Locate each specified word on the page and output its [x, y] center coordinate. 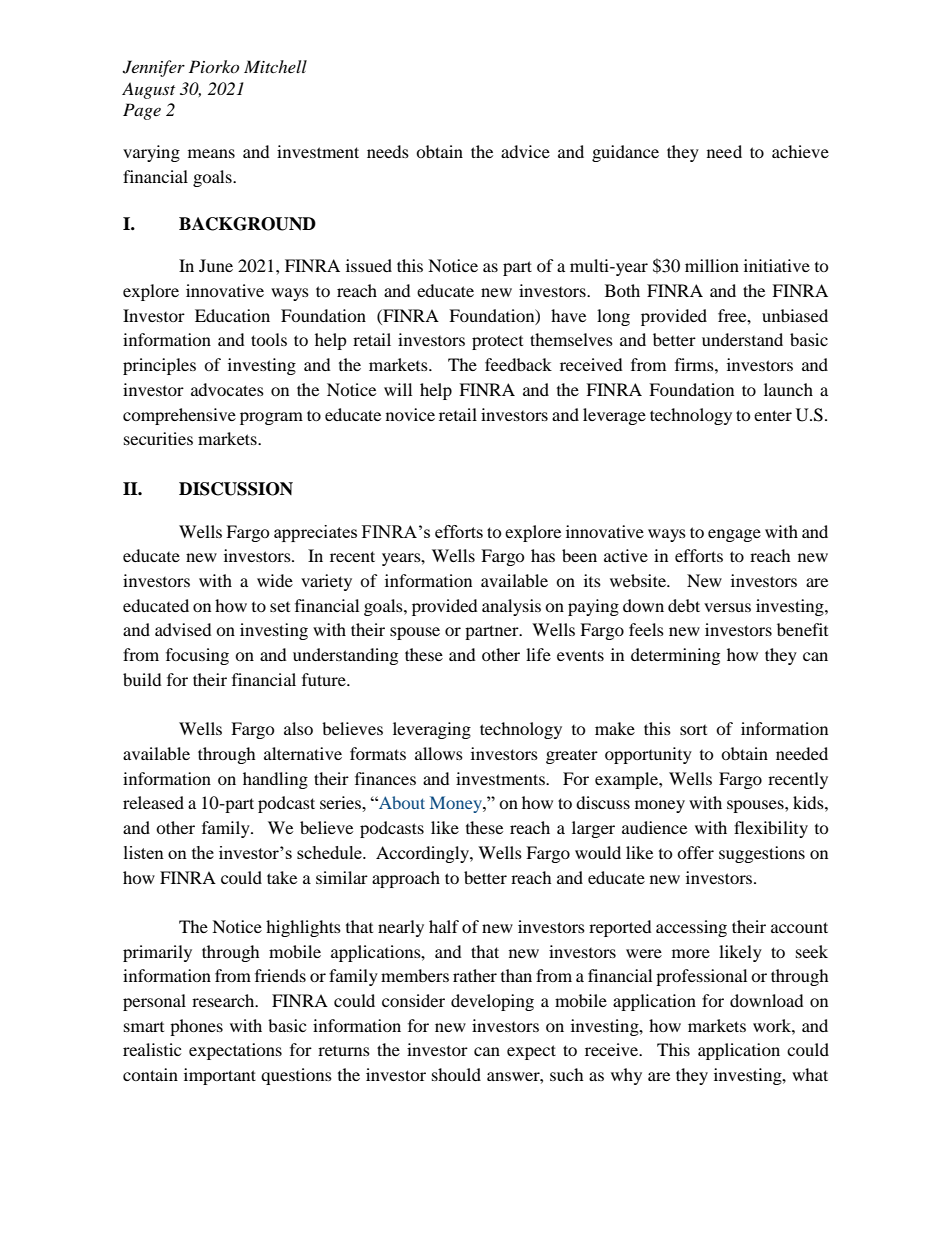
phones [196, 1027]
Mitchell [275, 66]
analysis [511, 607]
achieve [800, 151]
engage [734, 535]
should [456, 1074]
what [810, 1074]
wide [275, 580]
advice [525, 151]
